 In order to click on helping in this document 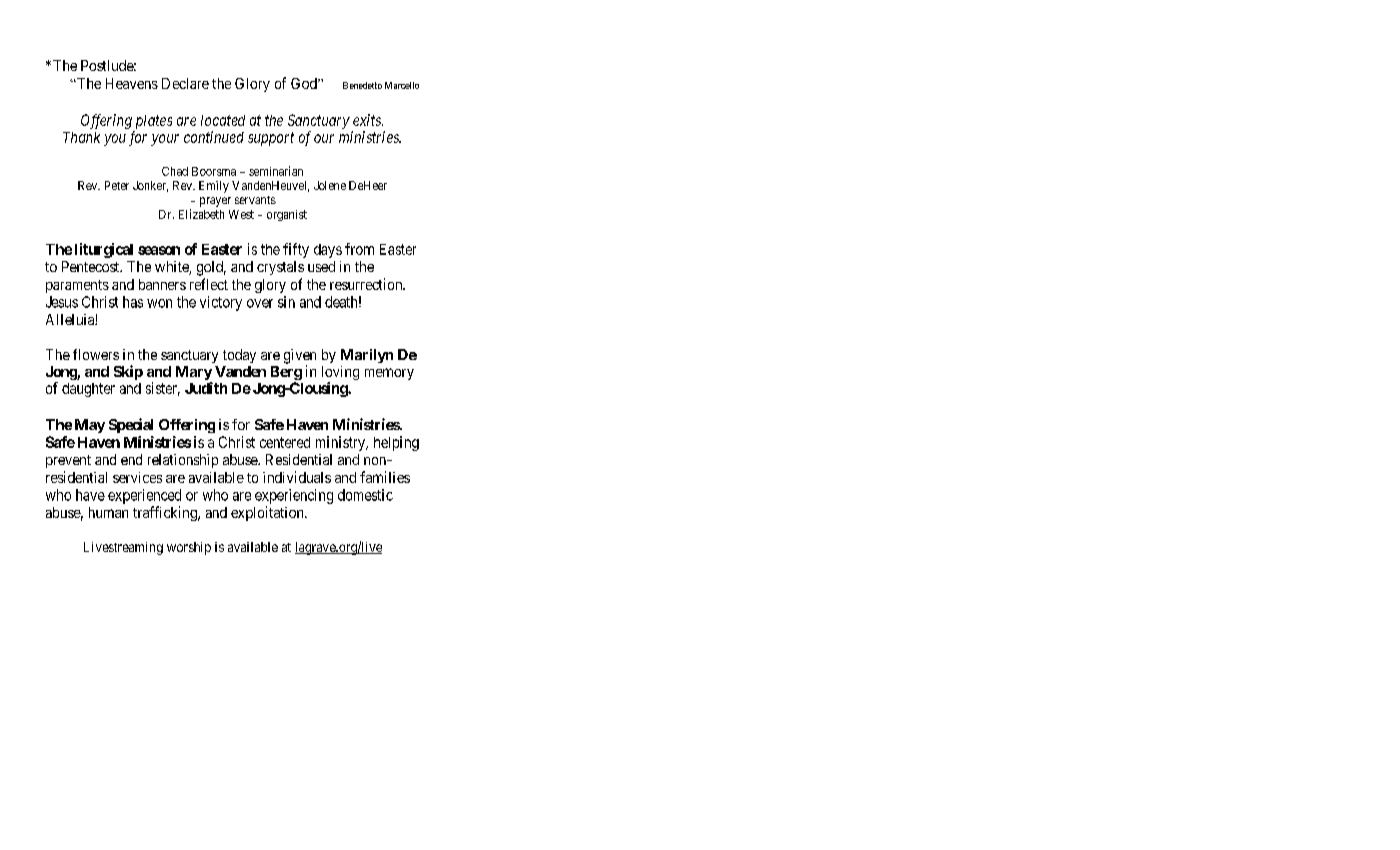, I will do `click(396, 443)`.
